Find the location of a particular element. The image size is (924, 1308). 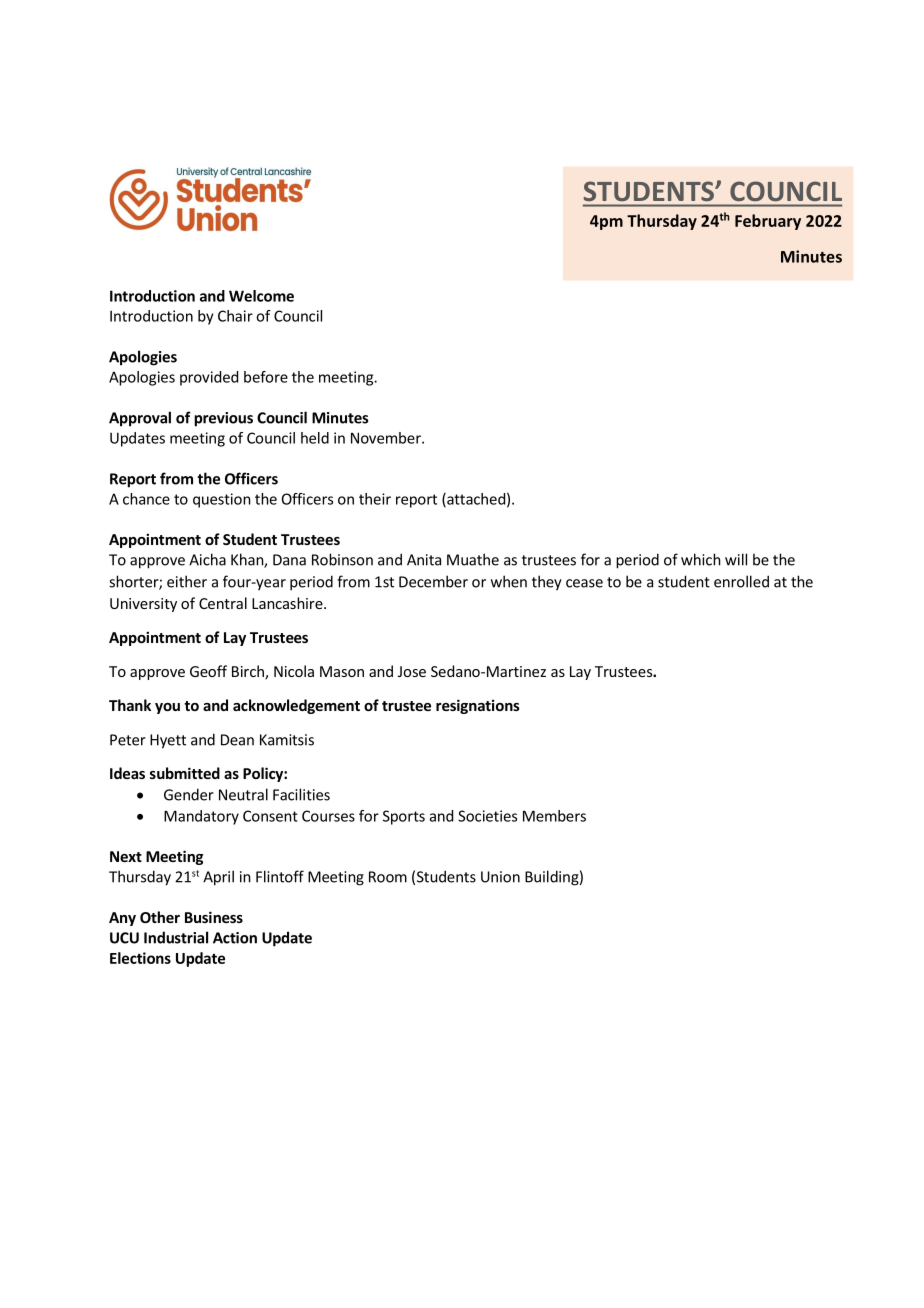

Industrial is located at coordinates (176, 937).
